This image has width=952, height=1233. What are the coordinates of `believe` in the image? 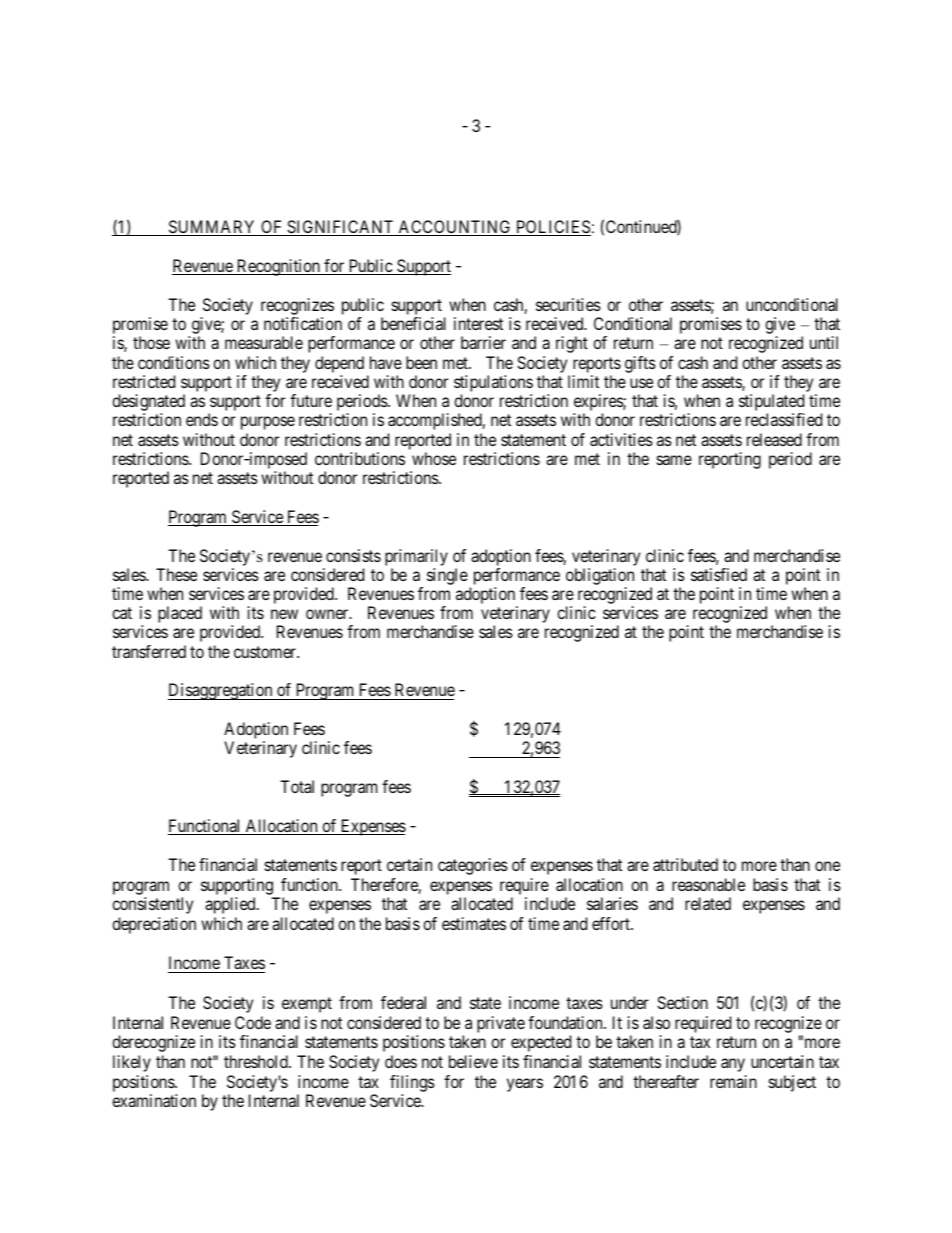 It's located at (473, 1061).
